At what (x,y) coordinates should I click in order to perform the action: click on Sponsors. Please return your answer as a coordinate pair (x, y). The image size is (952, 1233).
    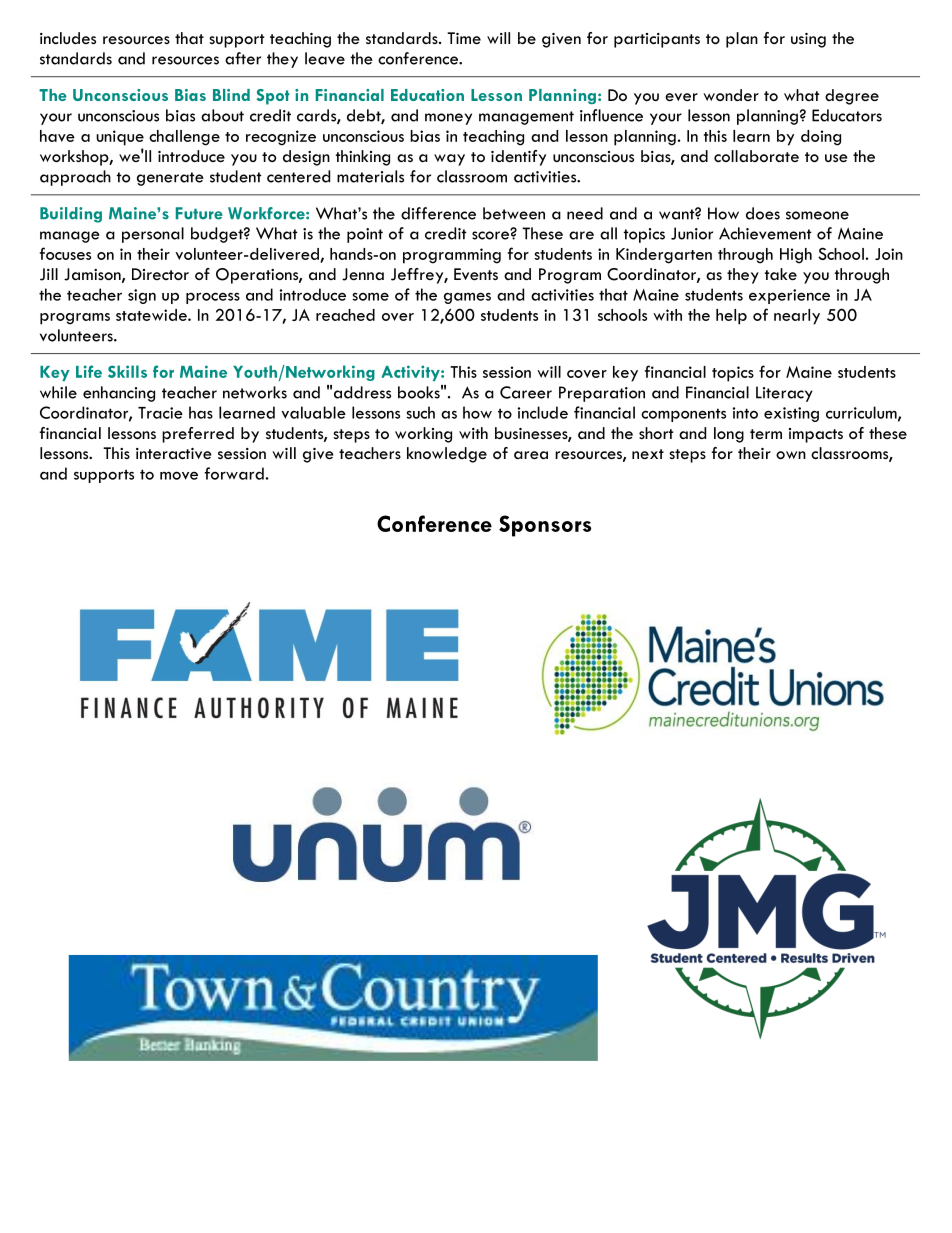
    Looking at the image, I should click on (545, 526).
